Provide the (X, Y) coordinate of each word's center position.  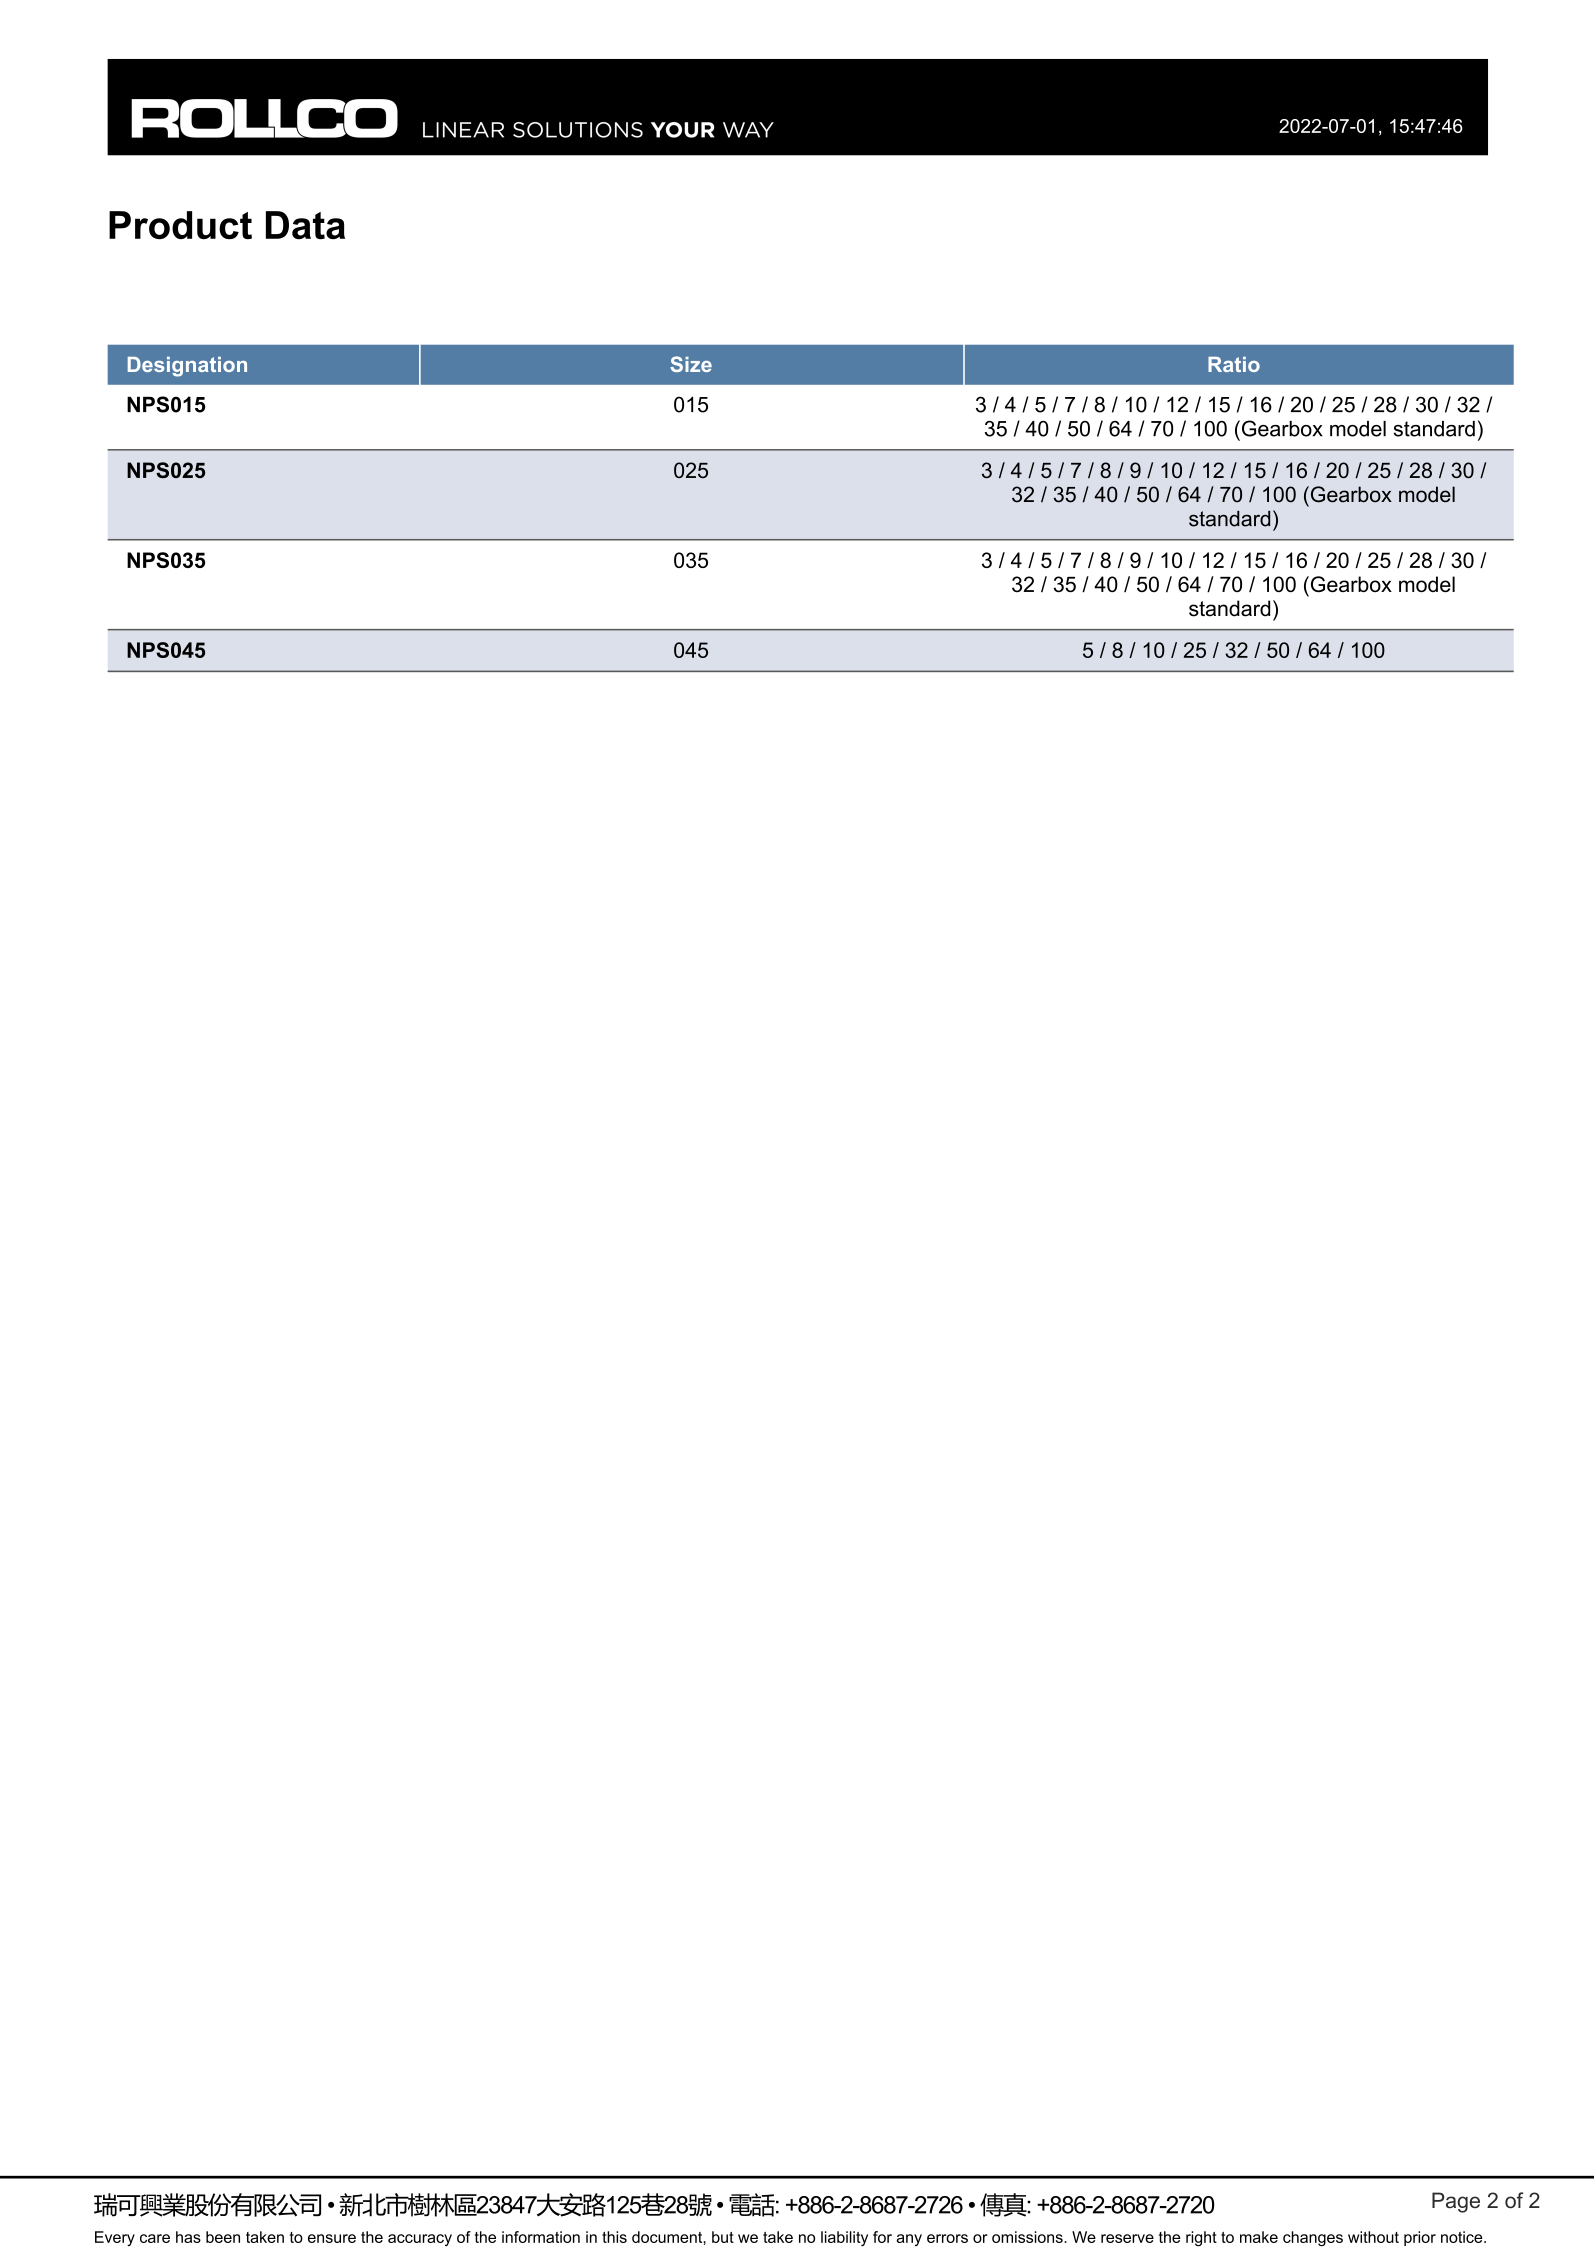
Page (1456, 2202)
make (1259, 2237)
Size (691, 364)
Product (180, 225)
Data (305, 225)
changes (1313, 2238)
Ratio (1234, 364)
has (188, 2237)
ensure (332, 2238)
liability (844, 2238)
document (668, 2237)
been (223, 2237)
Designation (187, 367)
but (723, 2237)
